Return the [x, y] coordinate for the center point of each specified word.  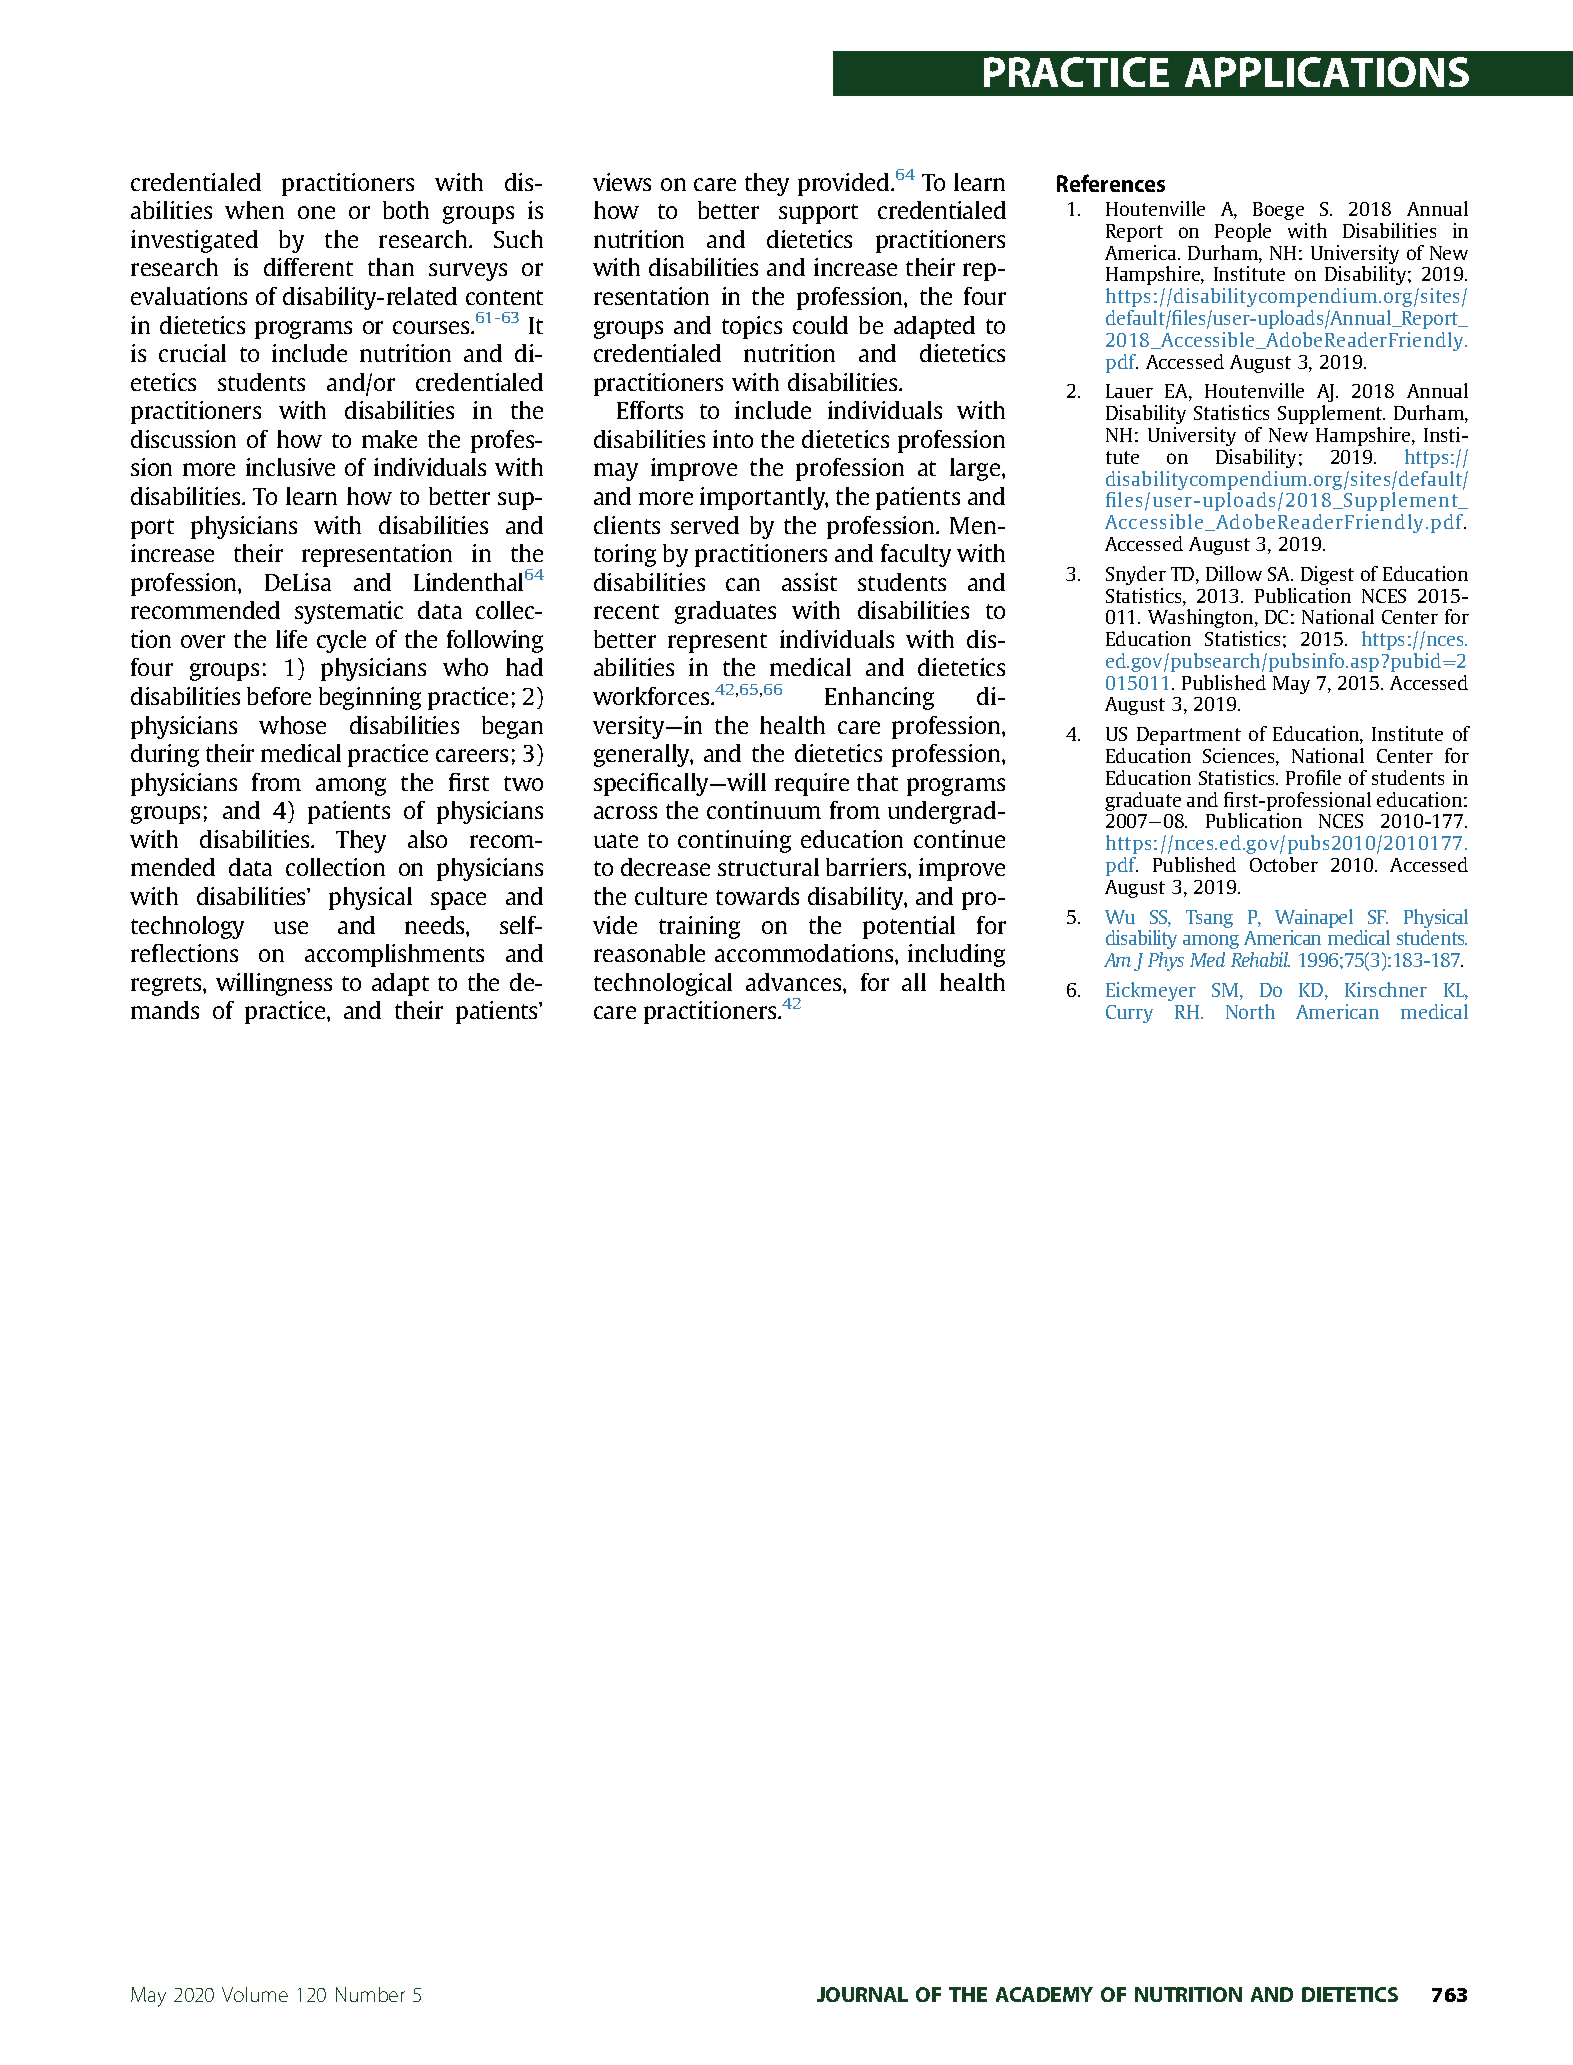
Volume [255, 1994]
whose [292, 725]
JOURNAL [862, 1994]
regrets [167, 986]
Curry [1129, 1014]
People [1243, 232]
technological [663, 984]
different [308, 267]
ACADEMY [1044, 1994]
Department [1189, 736]
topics [752, 327]
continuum [764, 810]
